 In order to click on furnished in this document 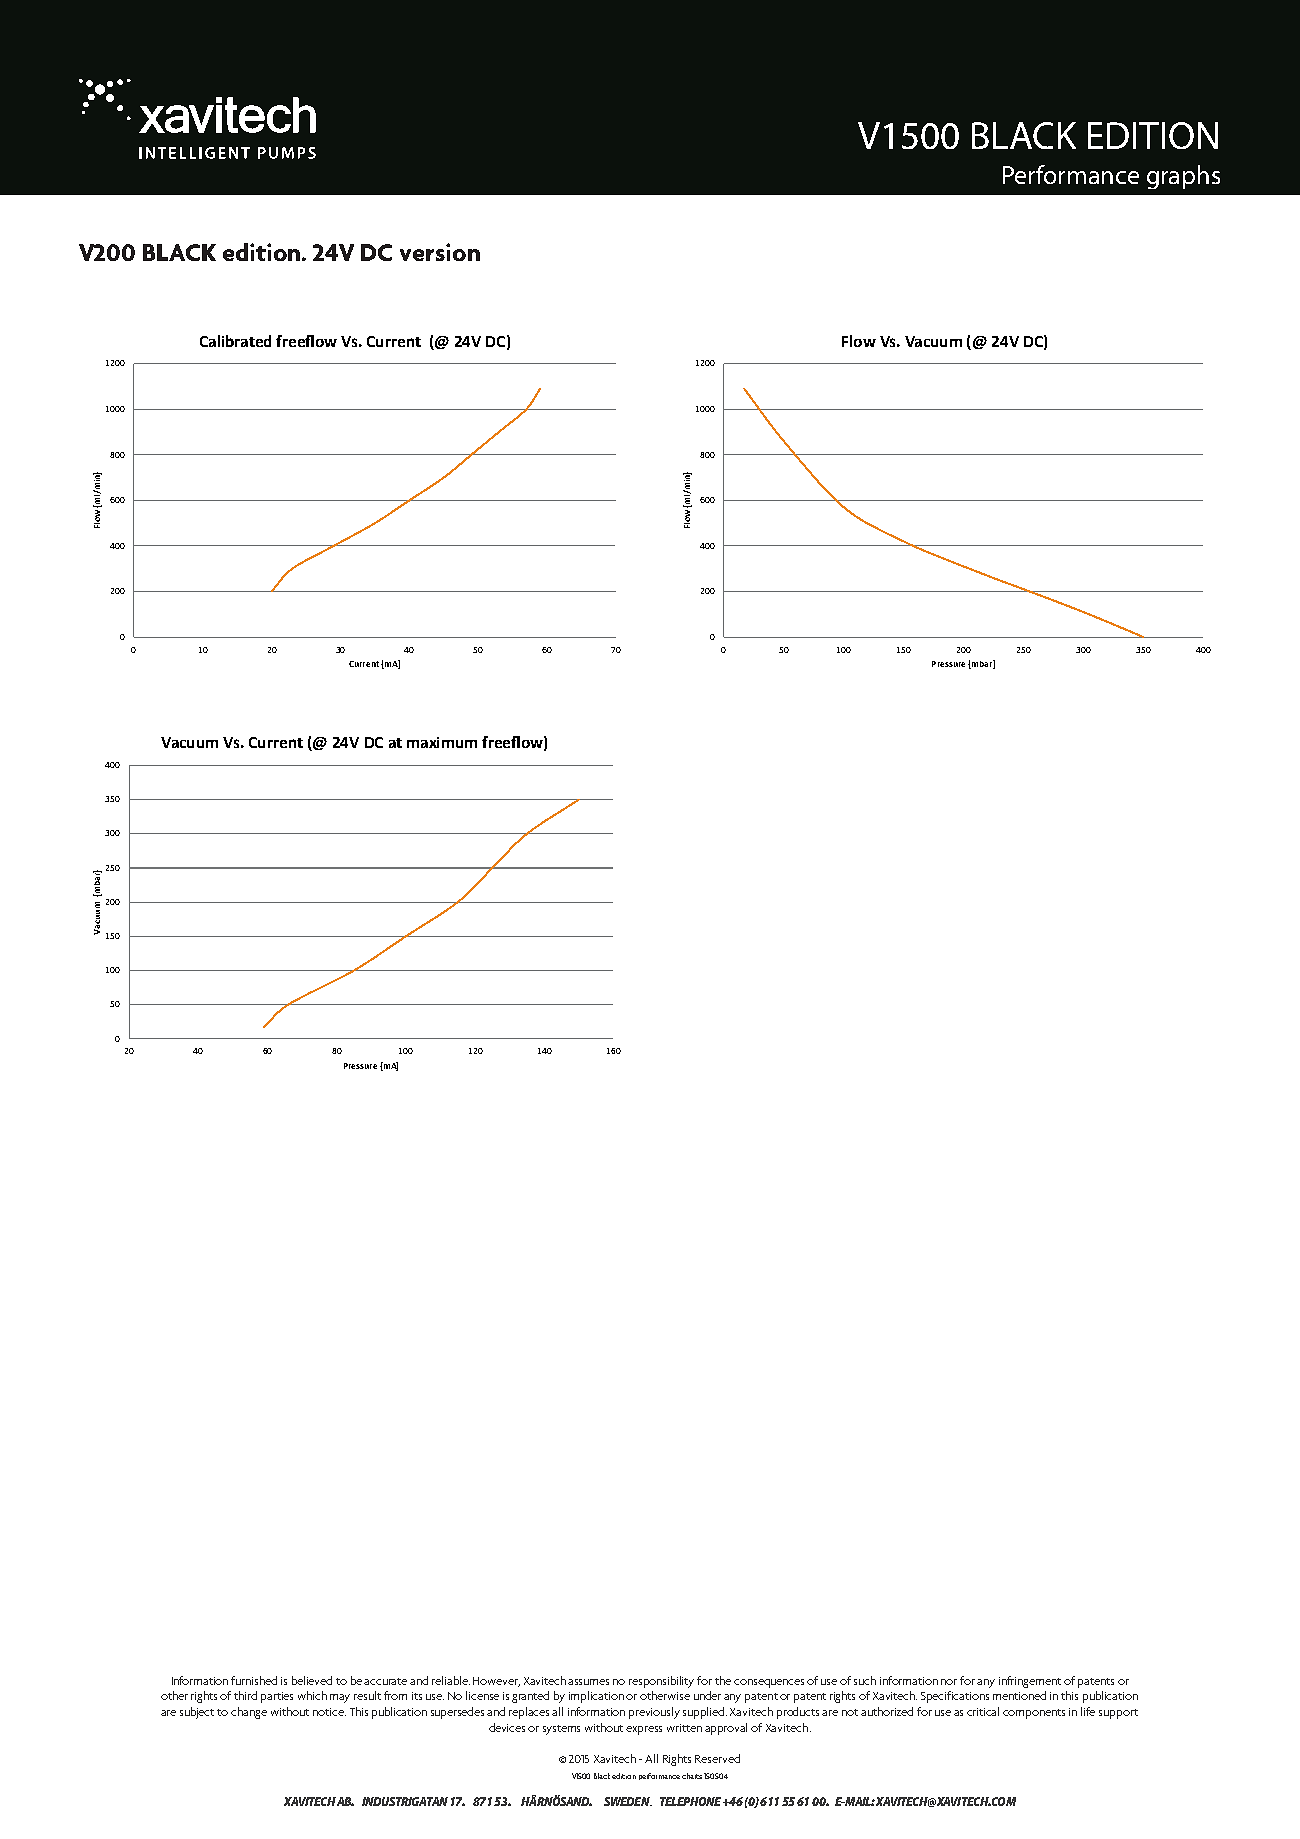, I will do `click(254, 1680)`.
